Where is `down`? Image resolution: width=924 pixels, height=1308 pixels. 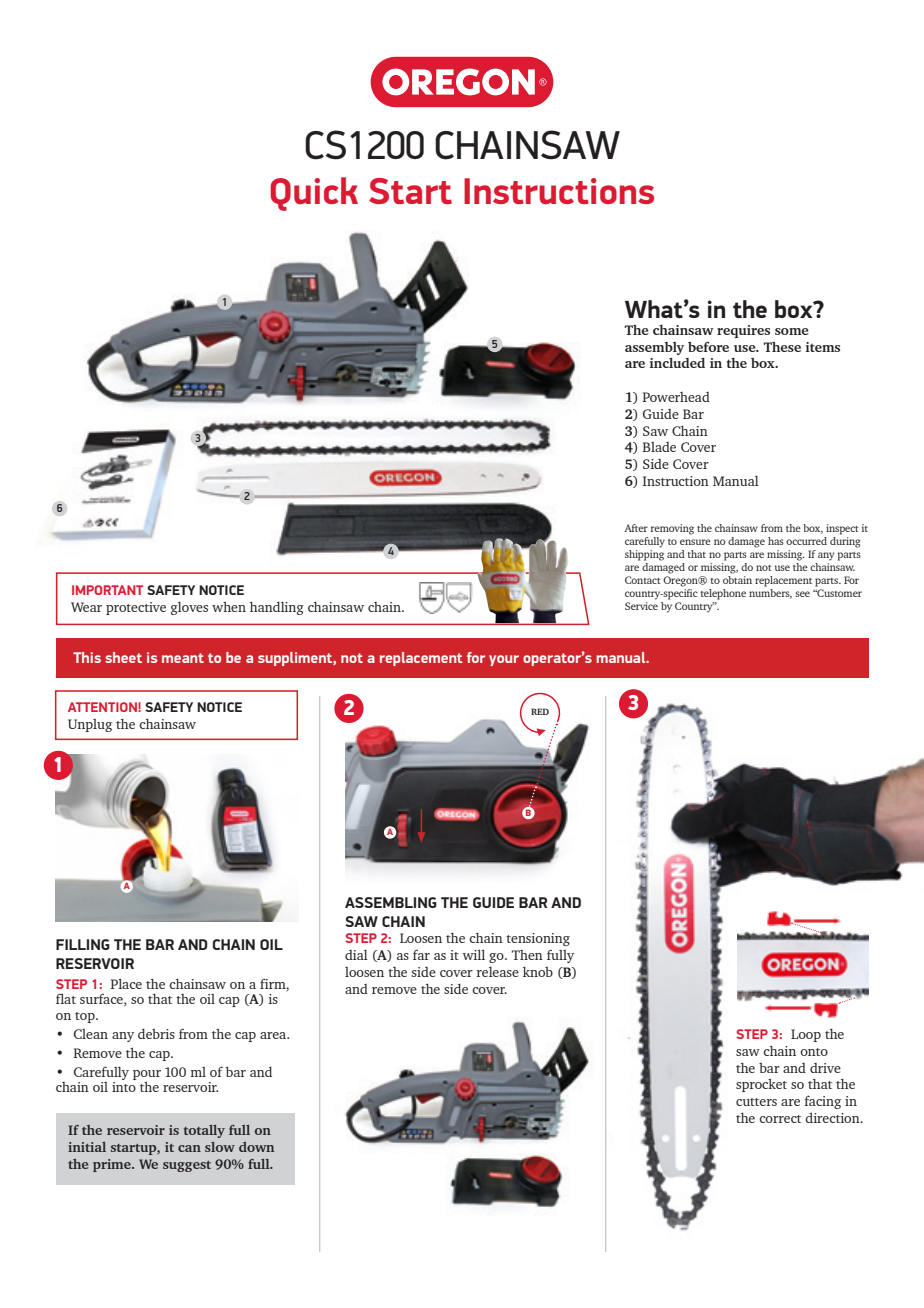 down is located at coordinates (256, 1147).
